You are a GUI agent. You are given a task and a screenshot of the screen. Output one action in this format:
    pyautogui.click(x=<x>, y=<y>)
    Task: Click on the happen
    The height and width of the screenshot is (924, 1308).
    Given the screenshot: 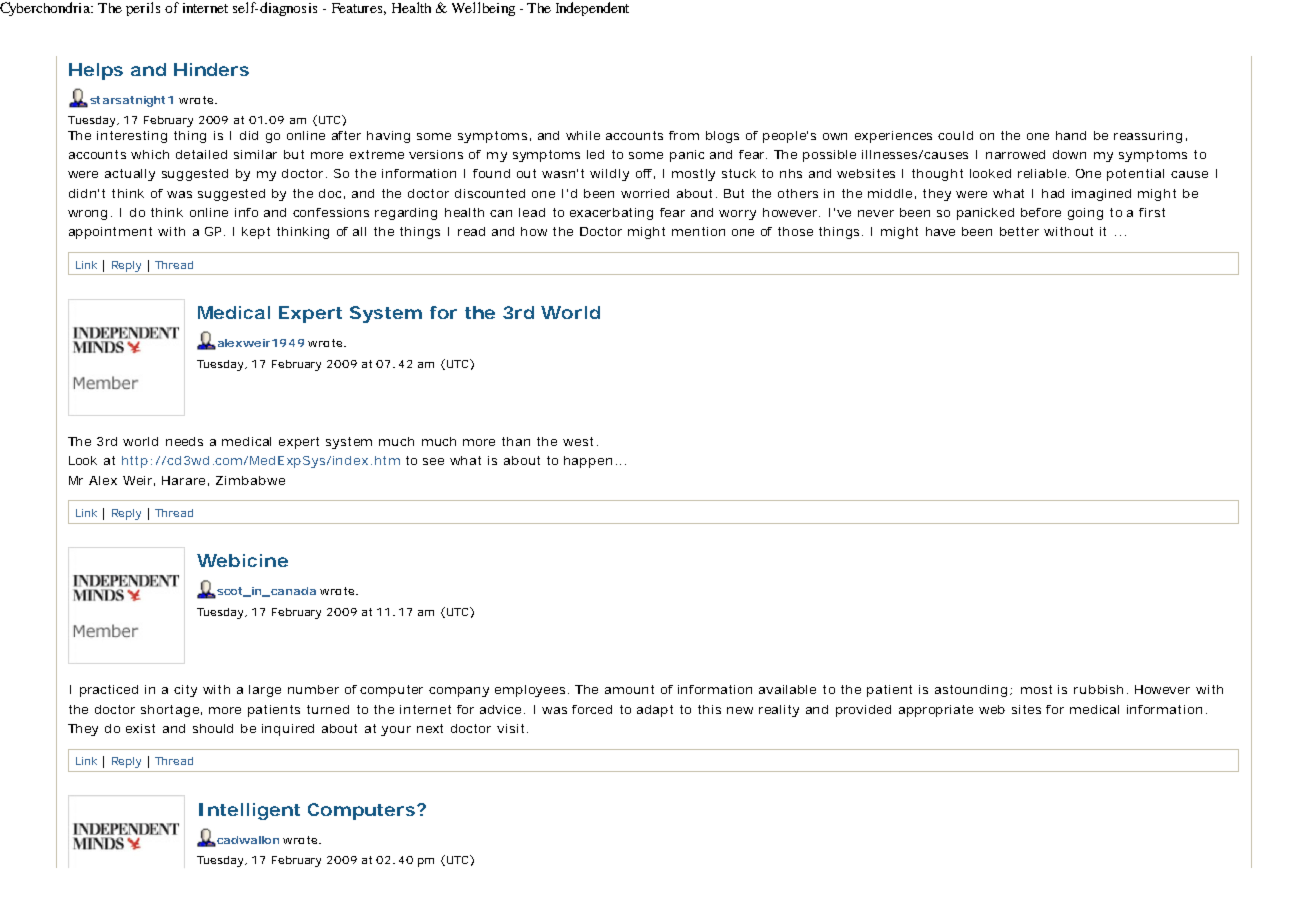 What is the action you would take?
    pyautogui.click(x=588, y=462)
